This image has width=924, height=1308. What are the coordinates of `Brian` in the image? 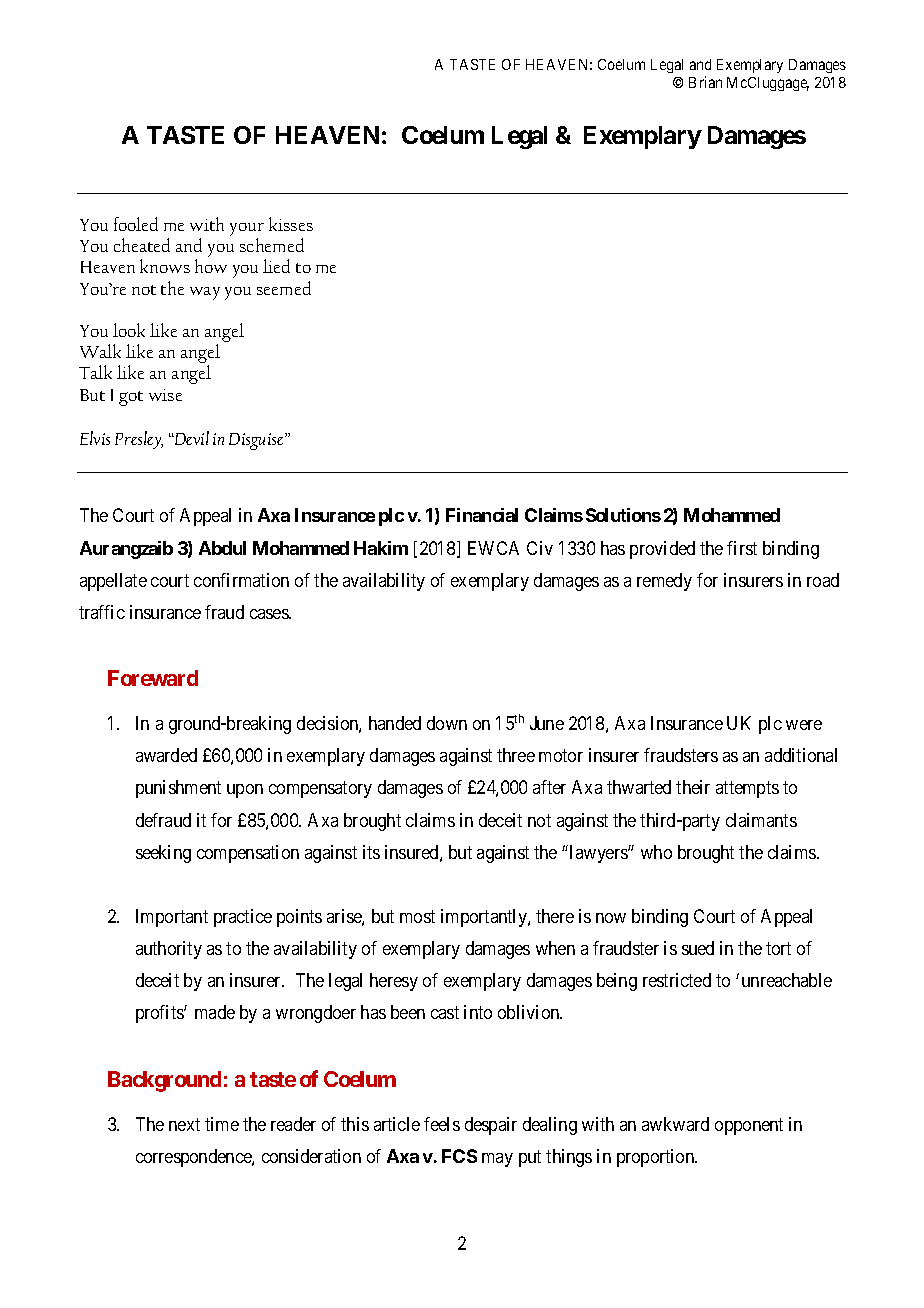 It's located at (705, 82).
